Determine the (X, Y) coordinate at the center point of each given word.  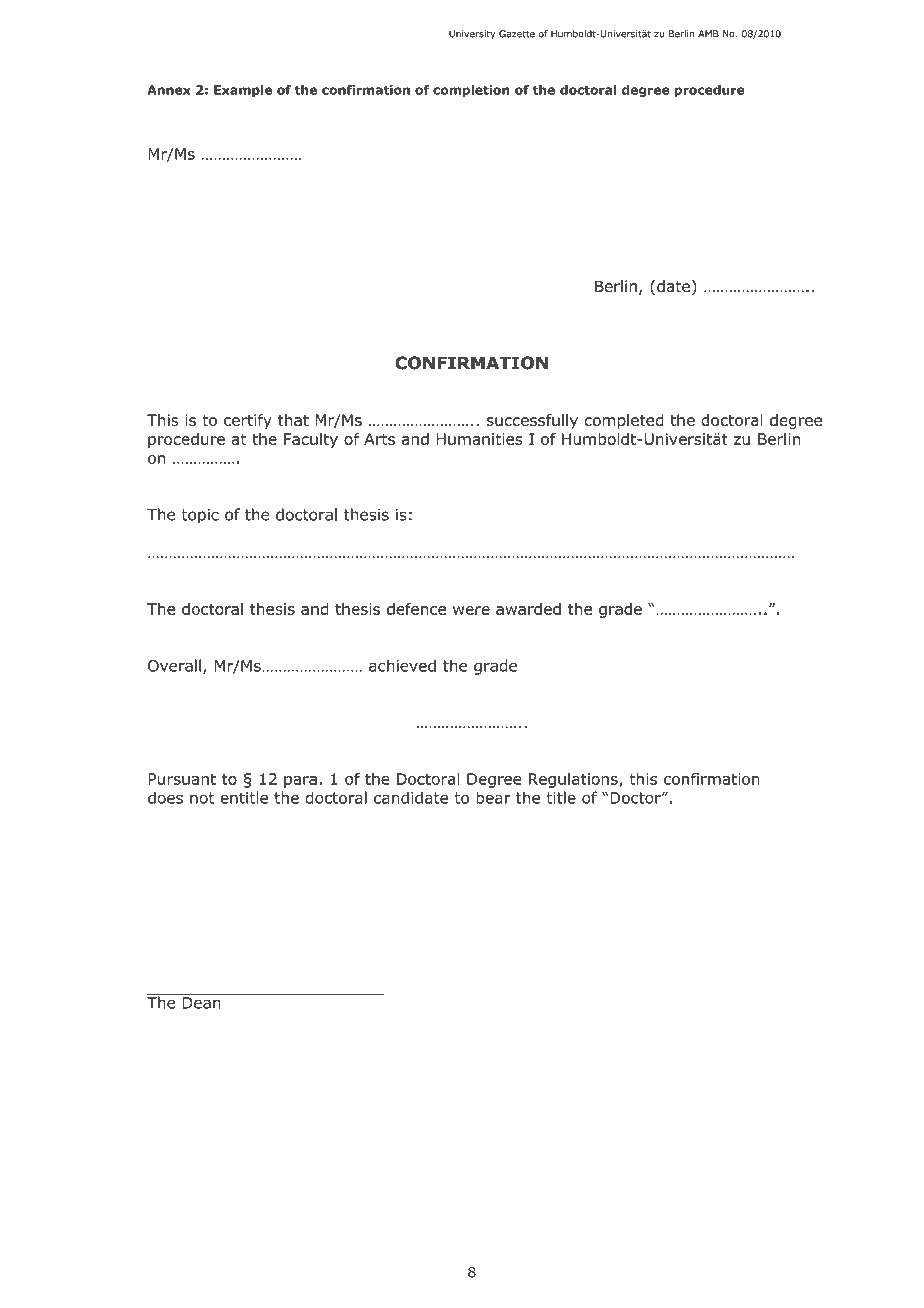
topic (200, 516)
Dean (201, 1003)
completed (624, 421)
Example (243, 91)
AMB (708, 34)
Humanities (479, 439)
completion (471, 91)
